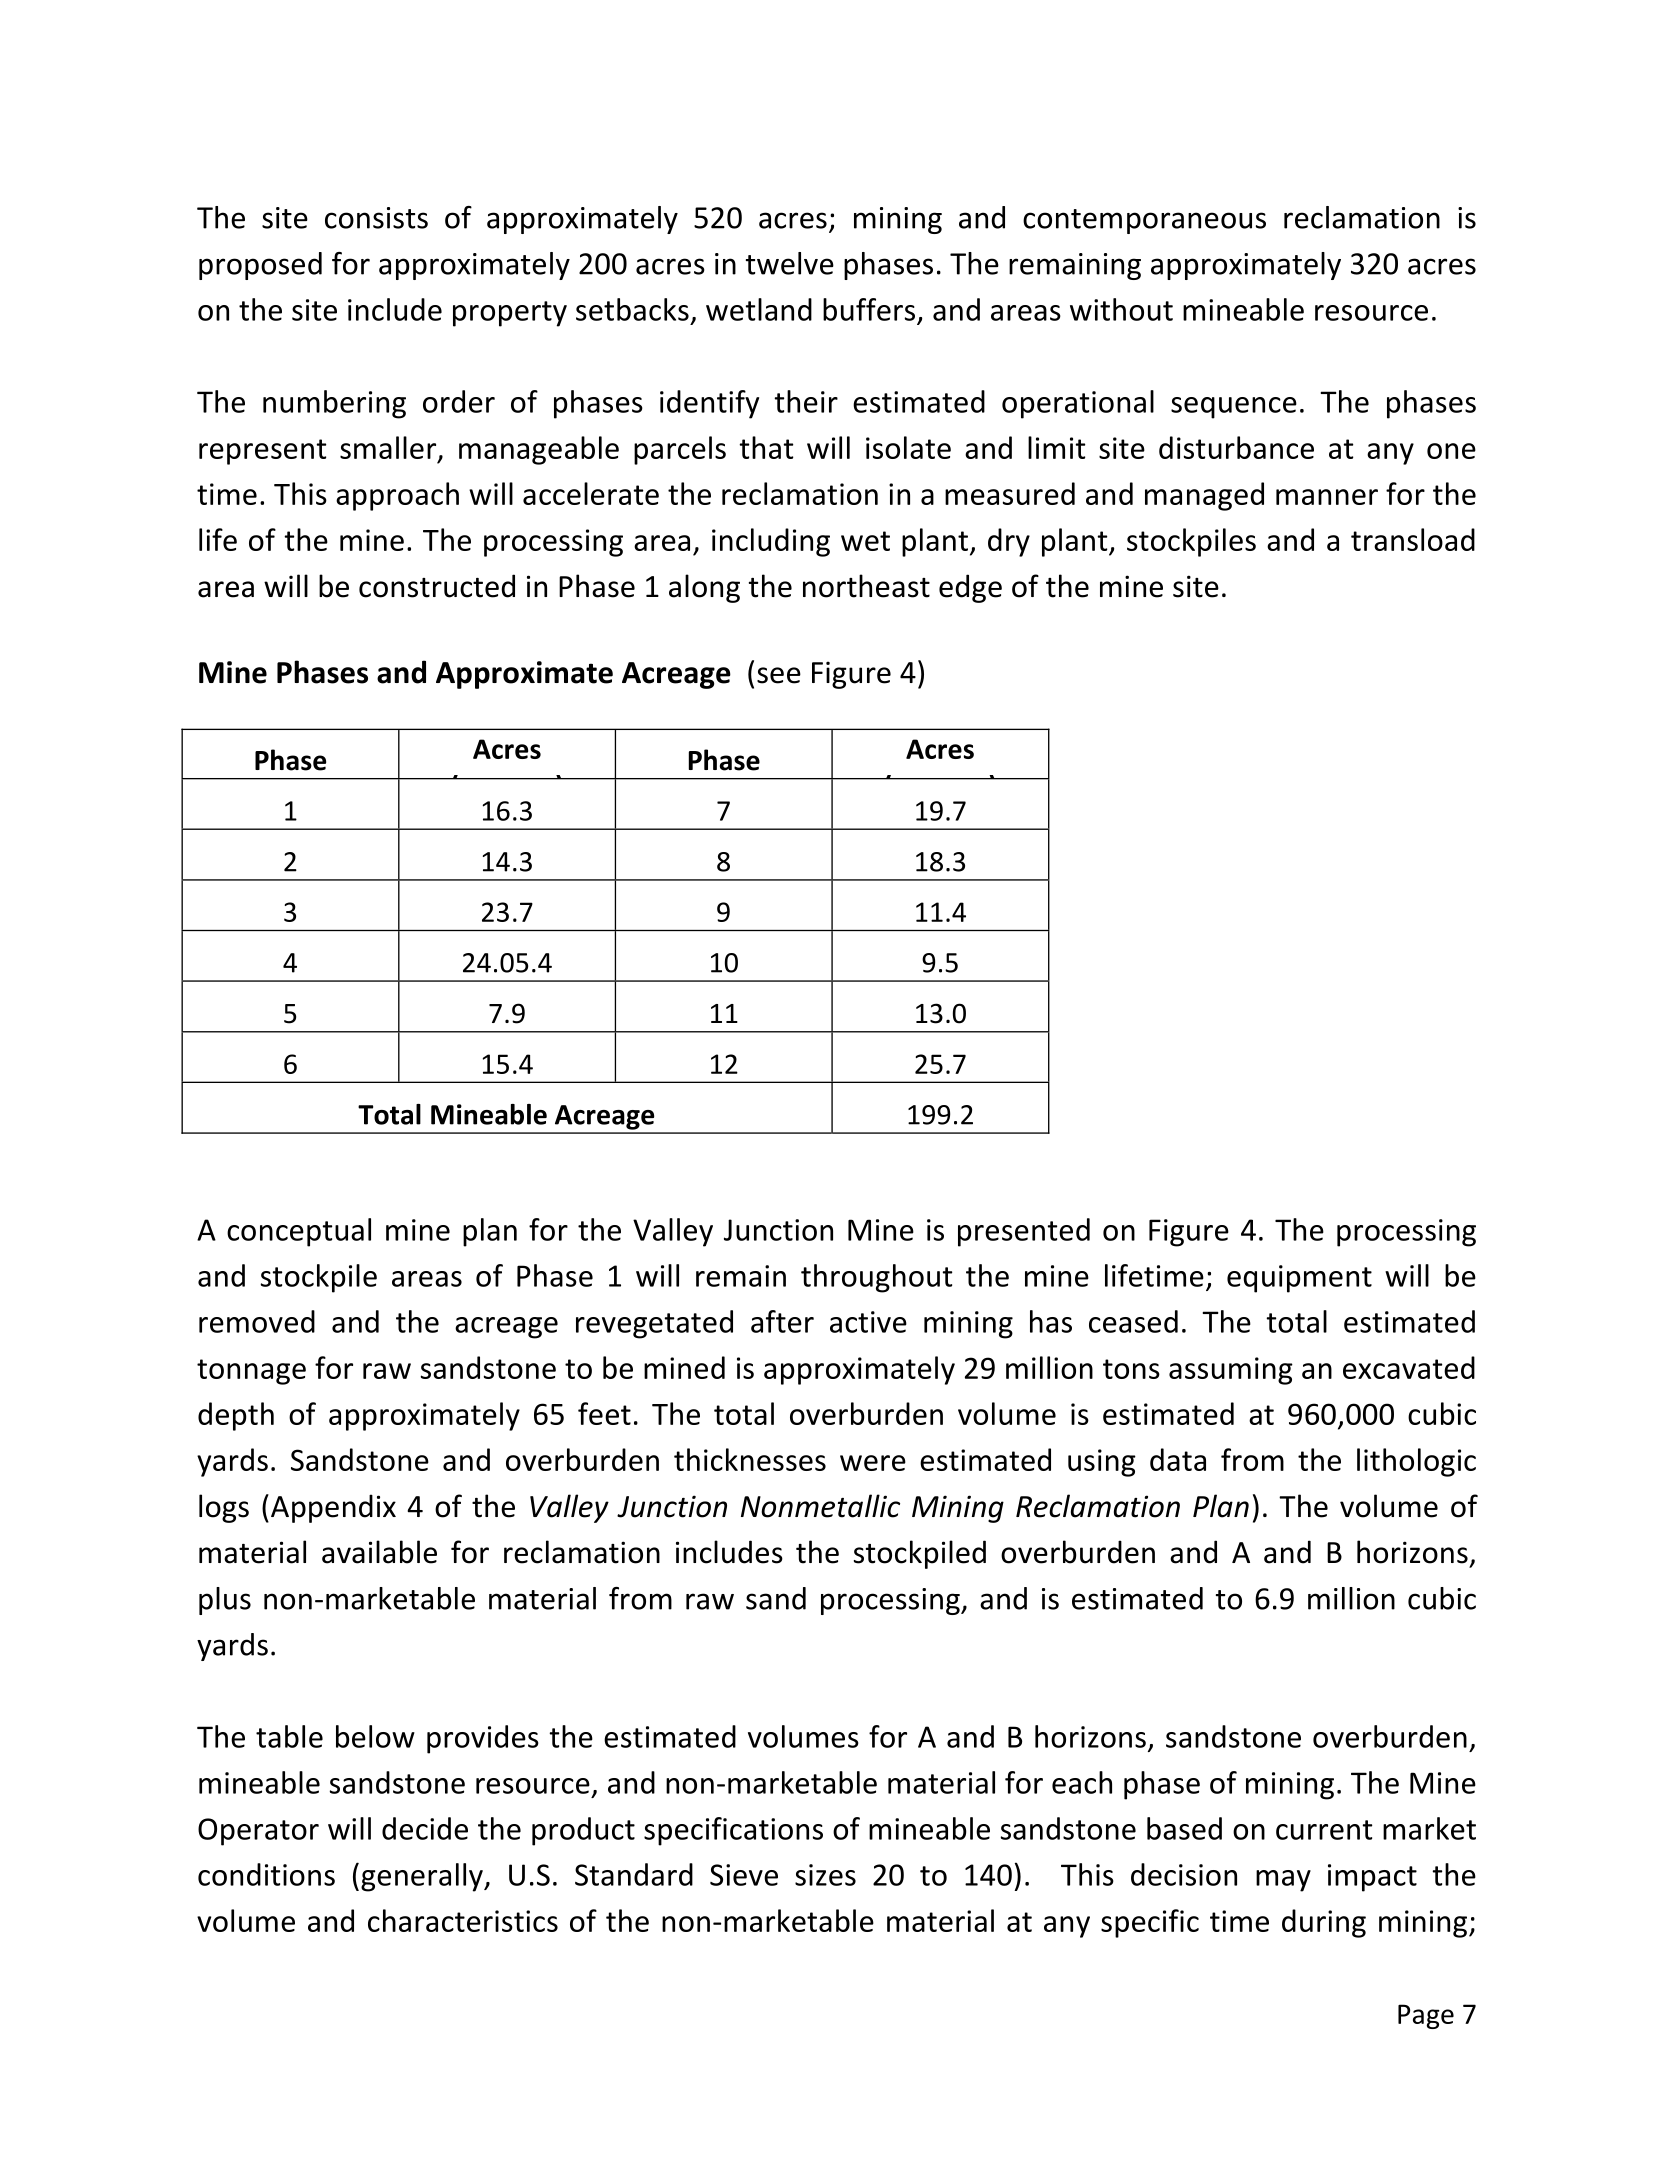  I want to click on assuming, so click(1231, 1371).
